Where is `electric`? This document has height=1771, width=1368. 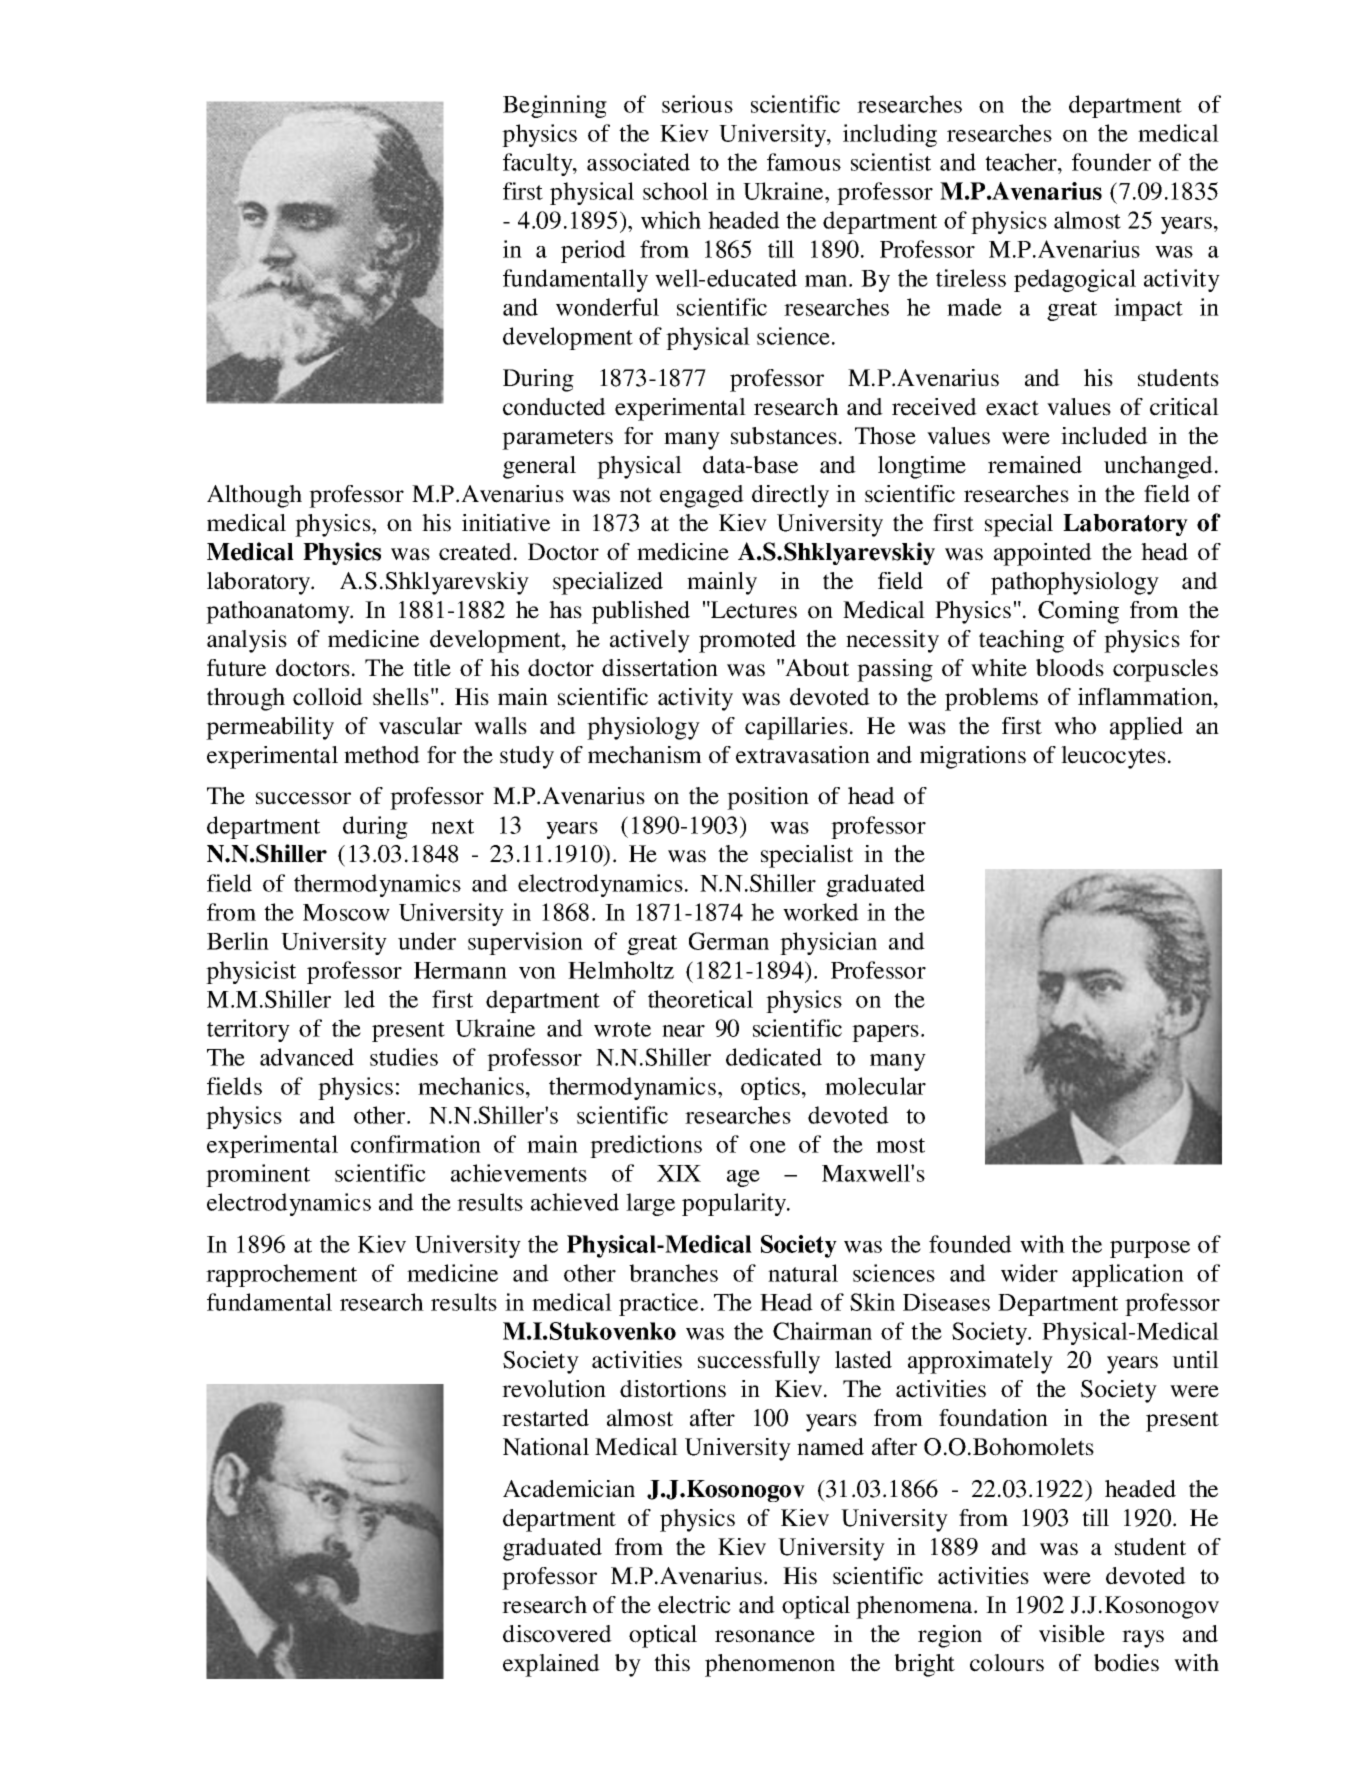
electric is located at coordinates (694, 1605).
